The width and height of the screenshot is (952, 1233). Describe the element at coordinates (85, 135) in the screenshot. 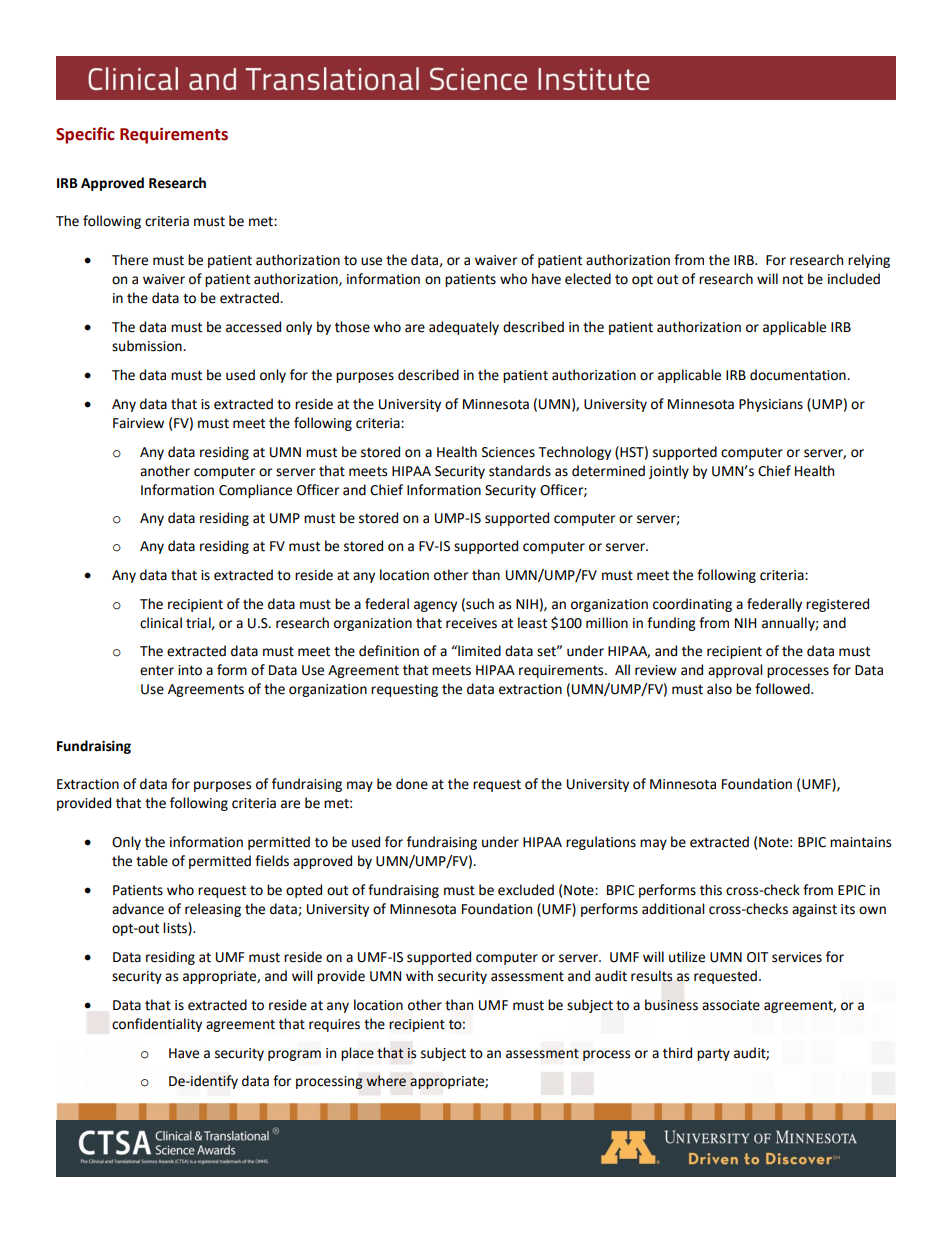

I see `Specific` at that location.
